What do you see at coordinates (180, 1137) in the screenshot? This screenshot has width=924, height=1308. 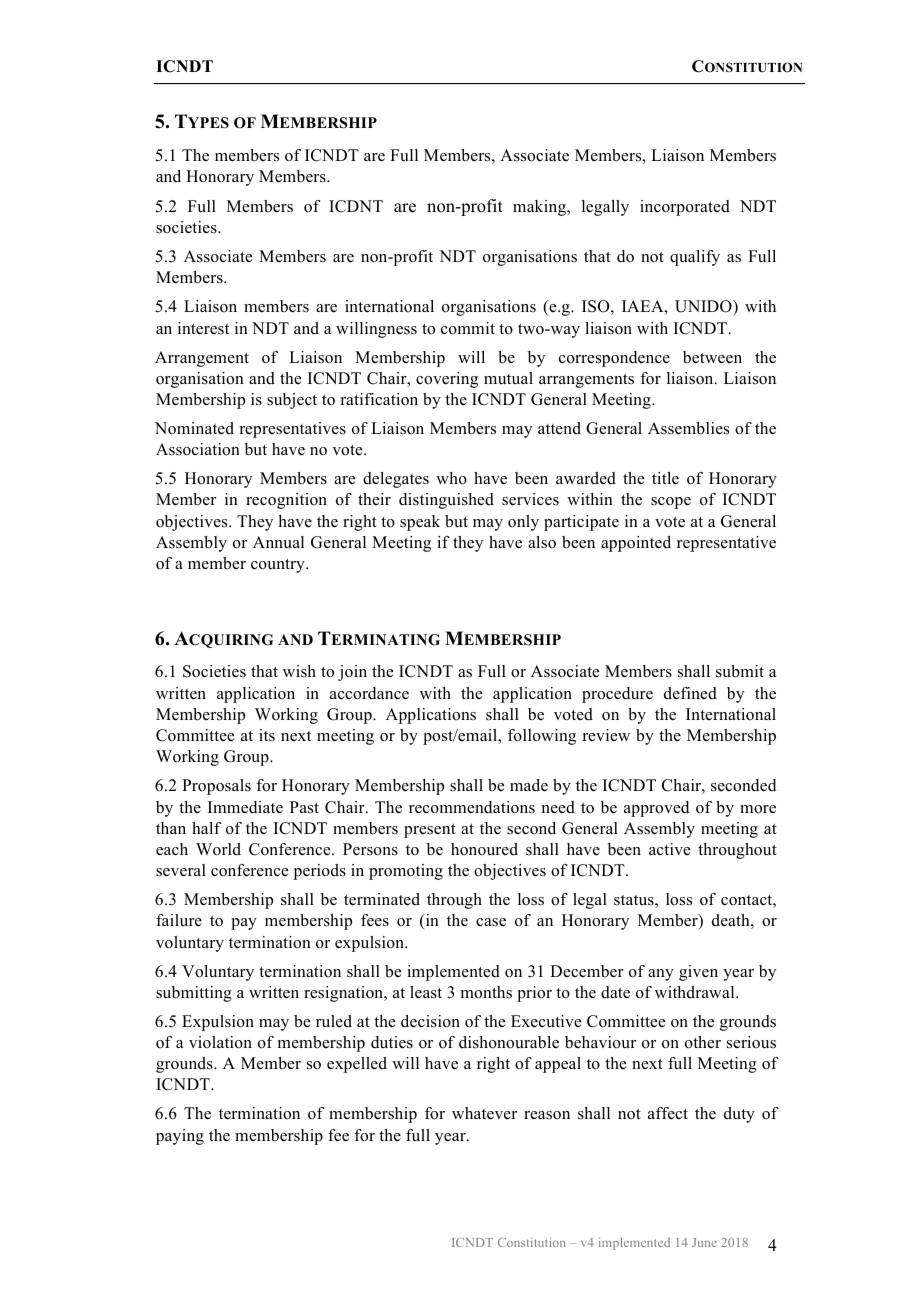 I see `paying` at bounding box center [180, 1137].
